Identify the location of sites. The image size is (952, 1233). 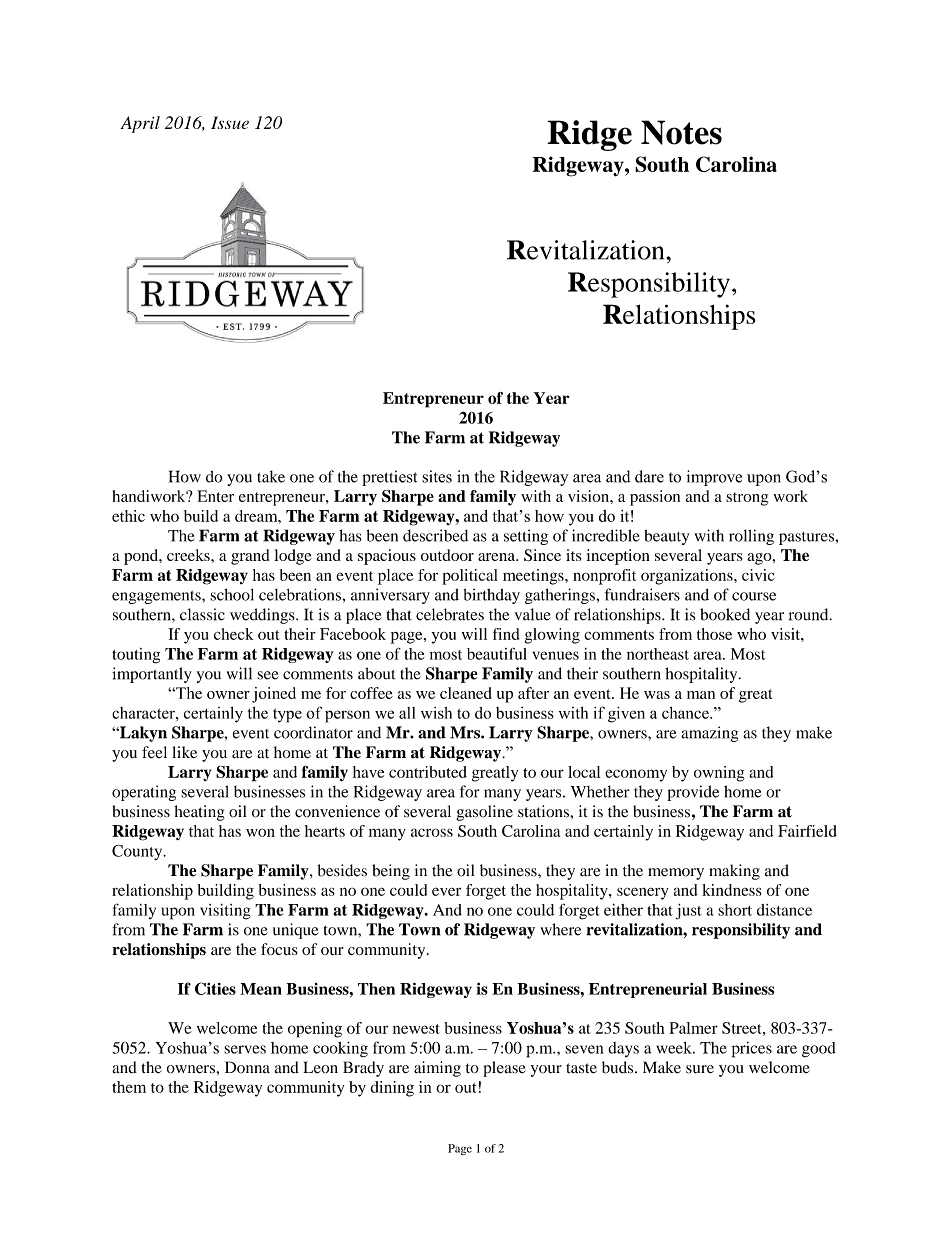
(437, 476).
